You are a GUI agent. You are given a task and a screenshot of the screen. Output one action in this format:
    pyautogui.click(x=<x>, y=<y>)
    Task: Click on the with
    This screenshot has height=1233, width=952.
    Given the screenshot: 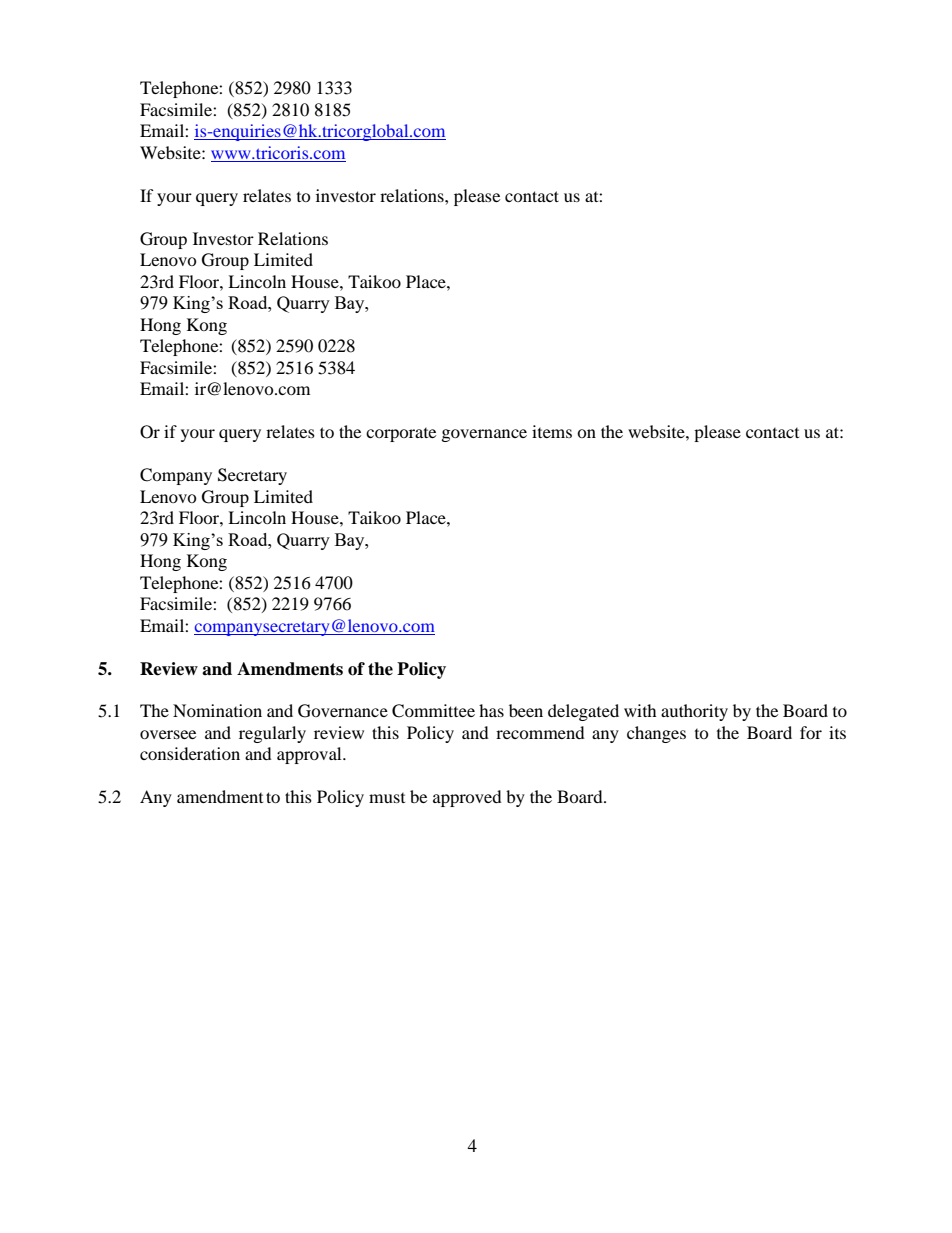 What is the action you would take?
    pyautogui.click(x=640, y=710)
